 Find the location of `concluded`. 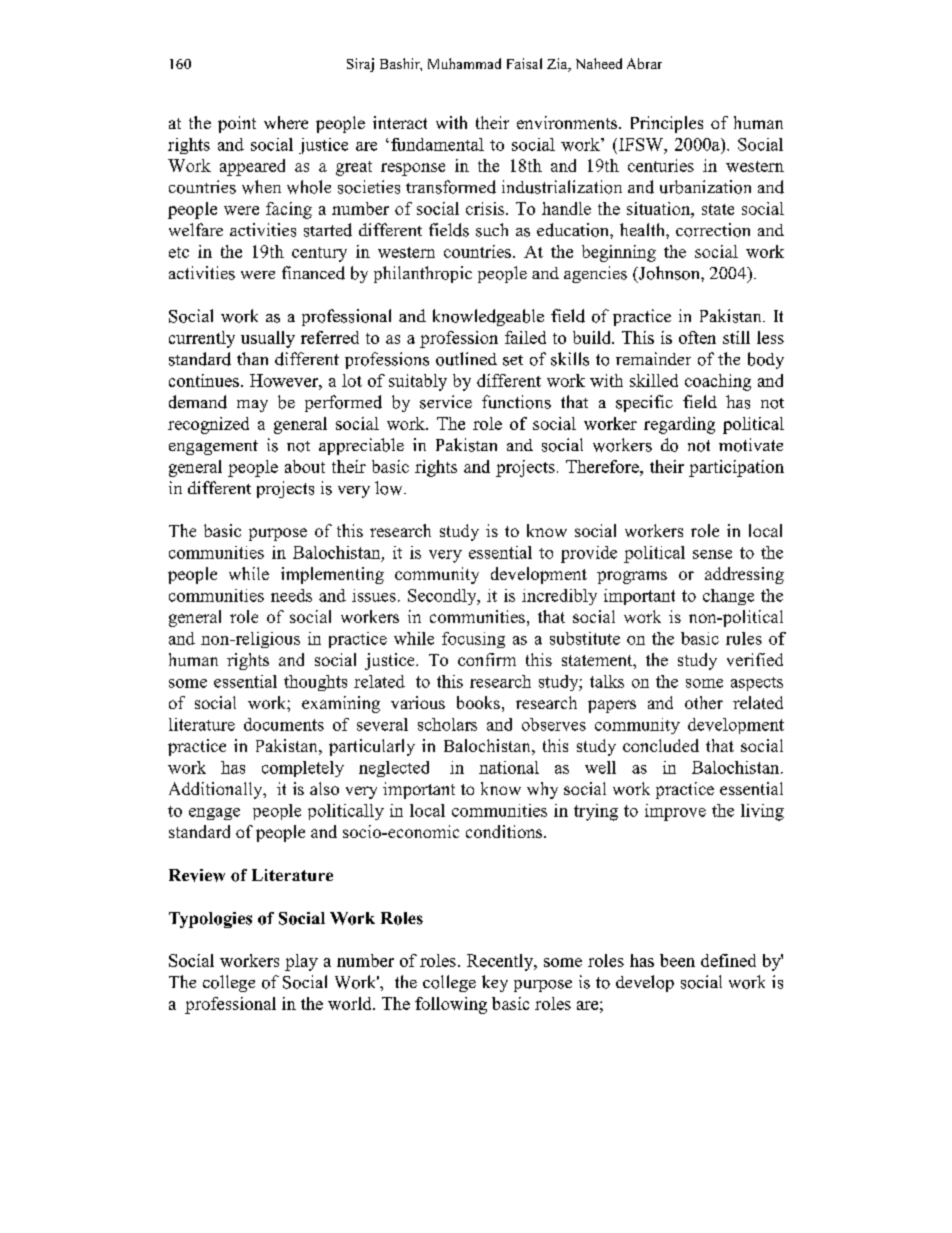

concluded is located at coordinates (661, 745).
